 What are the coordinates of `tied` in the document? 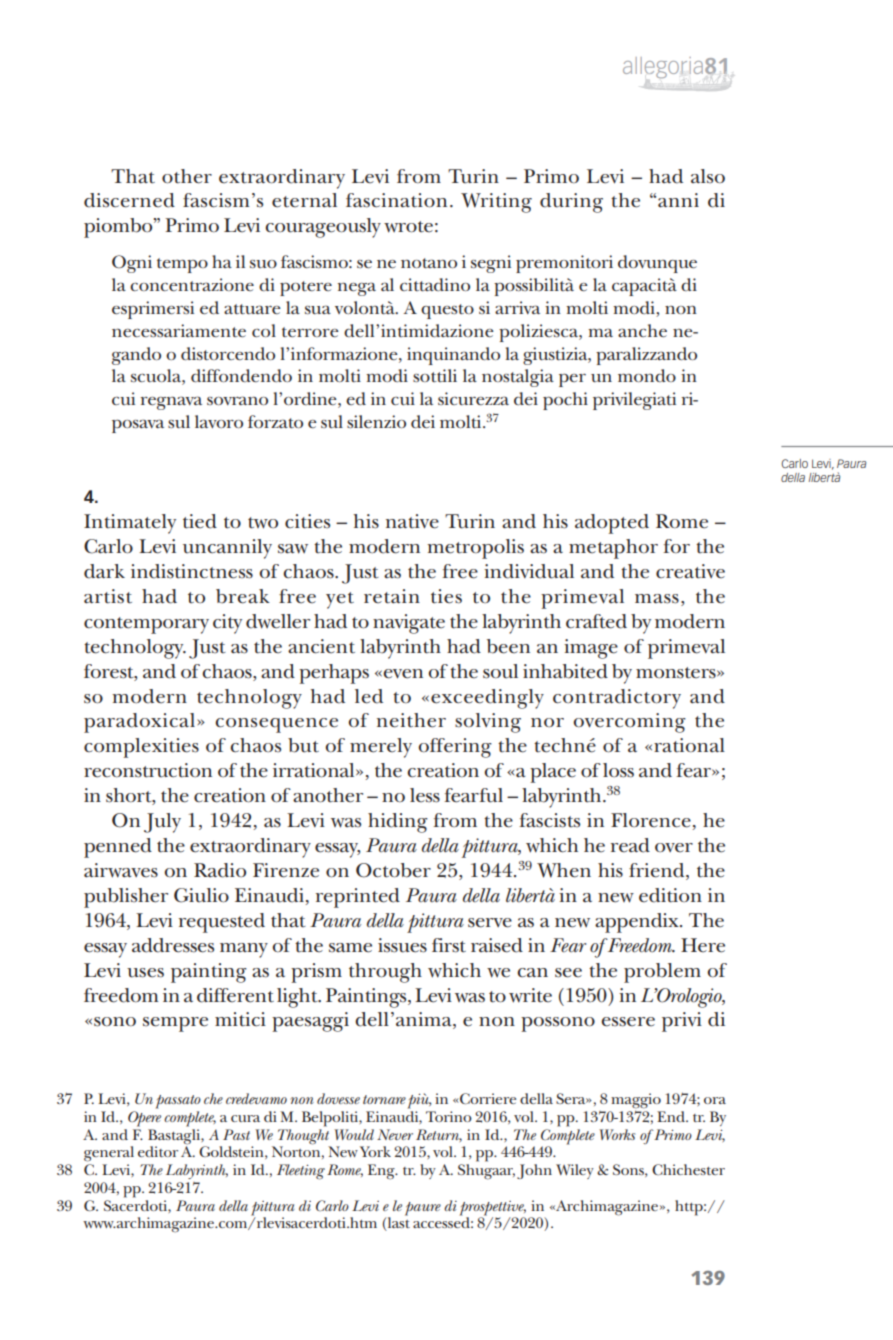 It's located at (200, 521).
